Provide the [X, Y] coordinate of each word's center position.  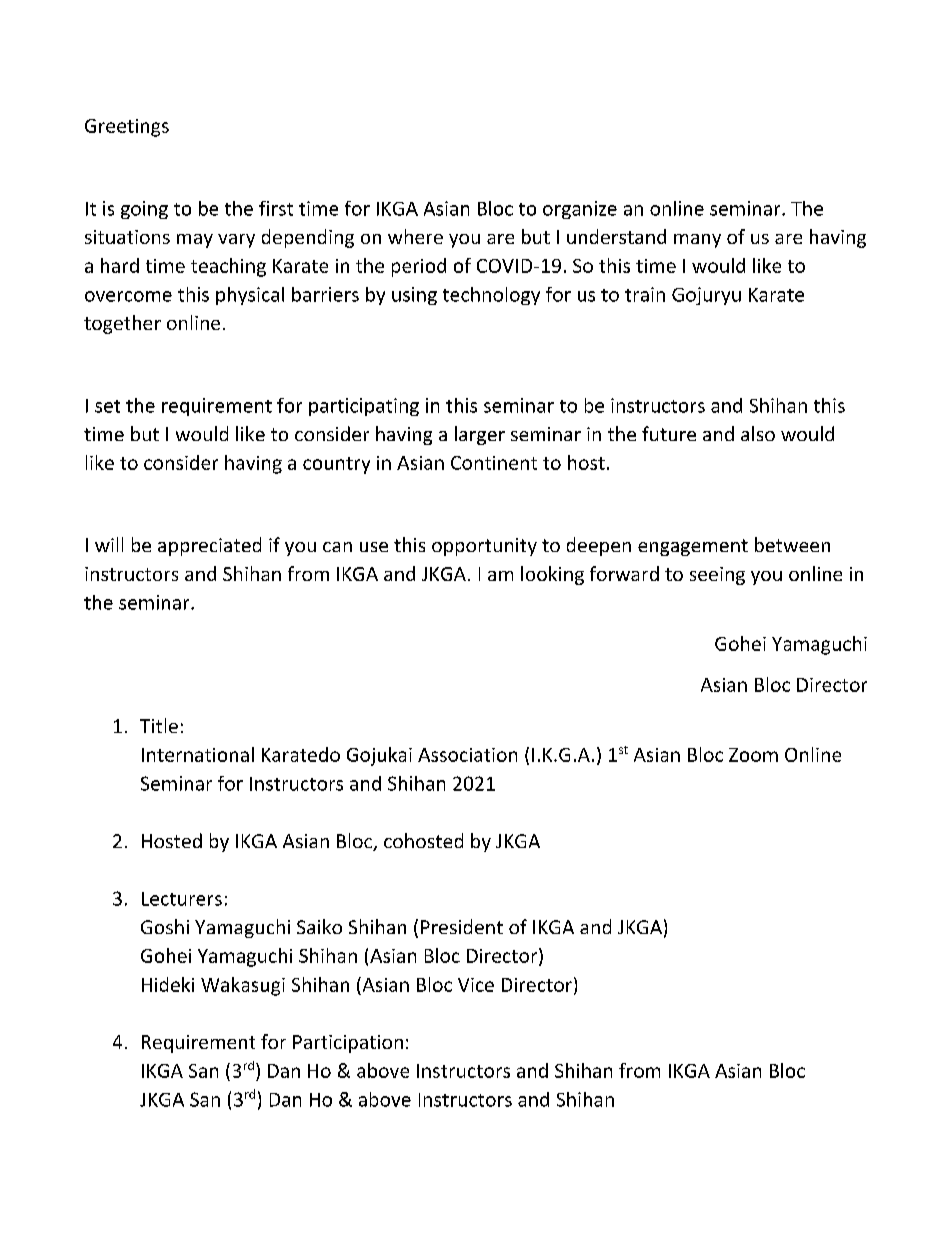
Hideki [168, 984]
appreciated [209, 546]
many [697, 241]
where [415, 236]
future [669, 433]
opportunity [484, 547]
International [198, 754]
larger [480, 435]
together [122, 324]
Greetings [127, 128]
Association [467, 755]
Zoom [753, 755]
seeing [717, 576]
